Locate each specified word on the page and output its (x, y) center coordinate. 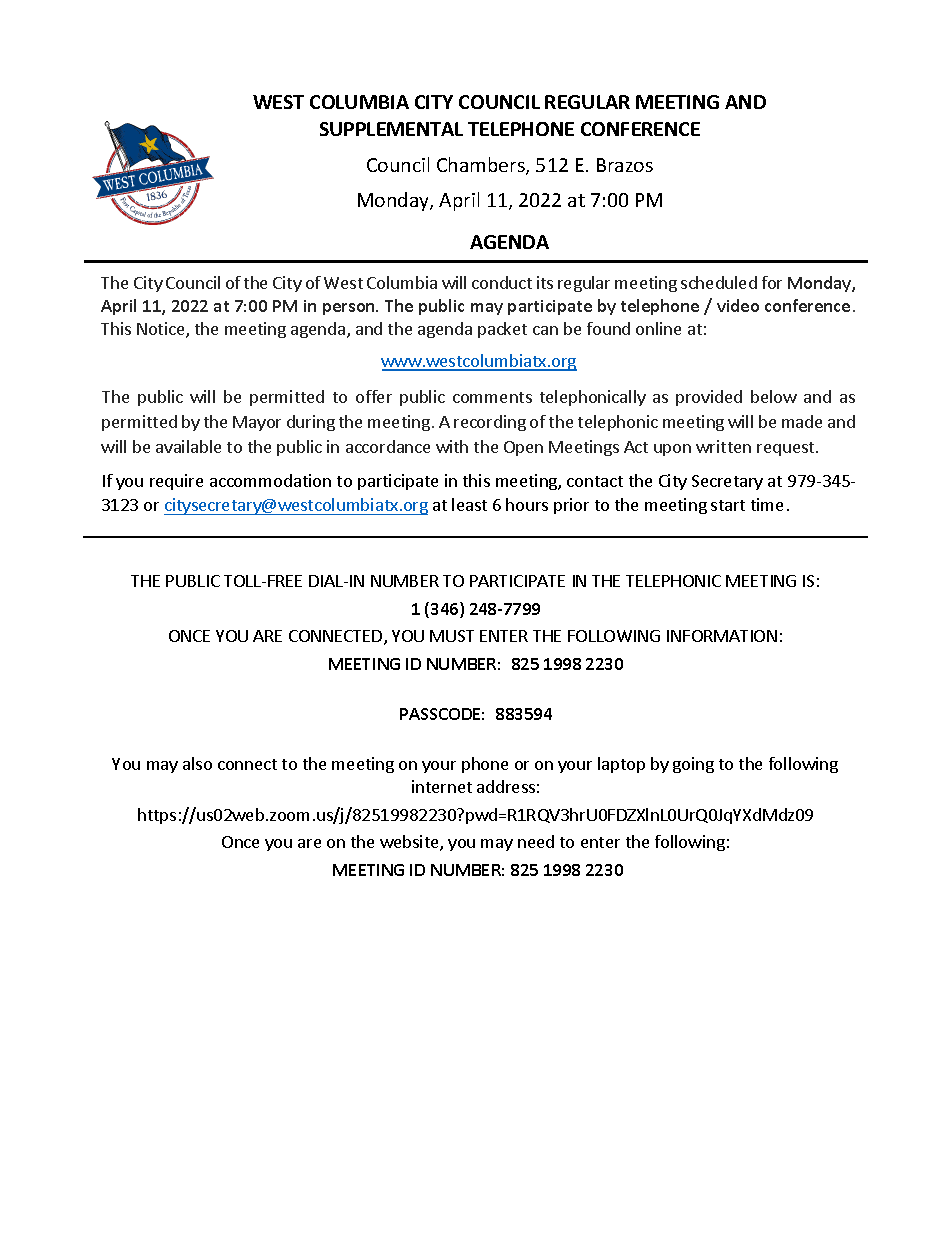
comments (492, 397)
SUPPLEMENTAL (391, 129)
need (536, 841)
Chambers (482, 166)
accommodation (270, 480)
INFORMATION (722, 636)
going (693, 765)
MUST (452, 636)
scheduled (719, 282)
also (197, 763)
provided (709, 398)
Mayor (257, 423)
